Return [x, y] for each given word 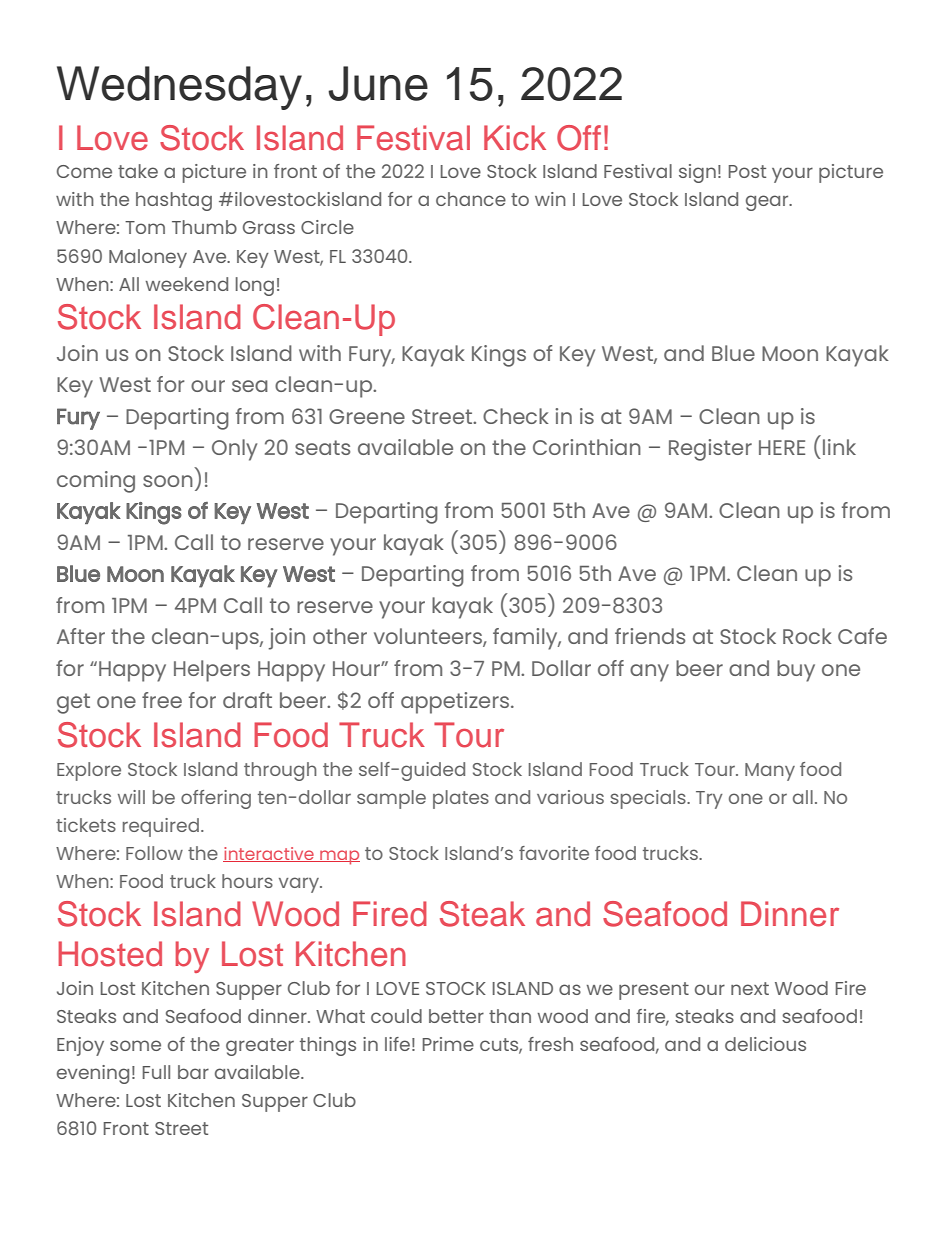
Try [709, 800]
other [340, 636]
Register [710, 450]
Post [747, 171]
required [161, 827]
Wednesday [179, 88]
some [135, 1045]
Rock [807, 636]
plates [461, 799]
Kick [515, 138]
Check [516, 416]
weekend [187, 284]
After [81, 636]
